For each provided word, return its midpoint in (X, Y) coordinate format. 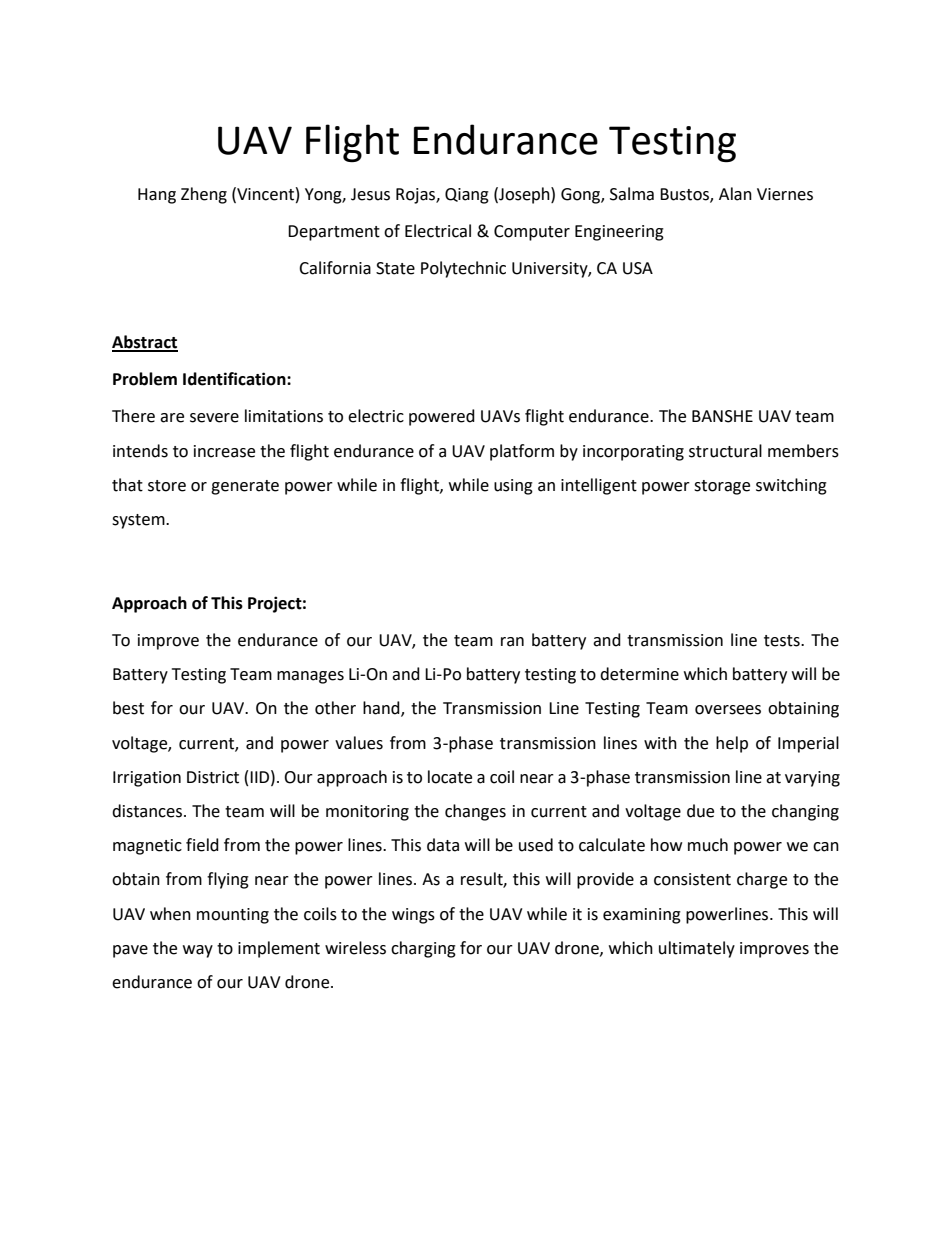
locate (450, 777)
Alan (735, 194)
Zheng (204, 195)
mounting (233, 916)
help (732, 744)
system (139, 521)
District (213, 777)
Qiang (467, 196)
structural (725, 451)
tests (783, 641)
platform (522, 452)
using (513, 487)
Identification (235, 379)
